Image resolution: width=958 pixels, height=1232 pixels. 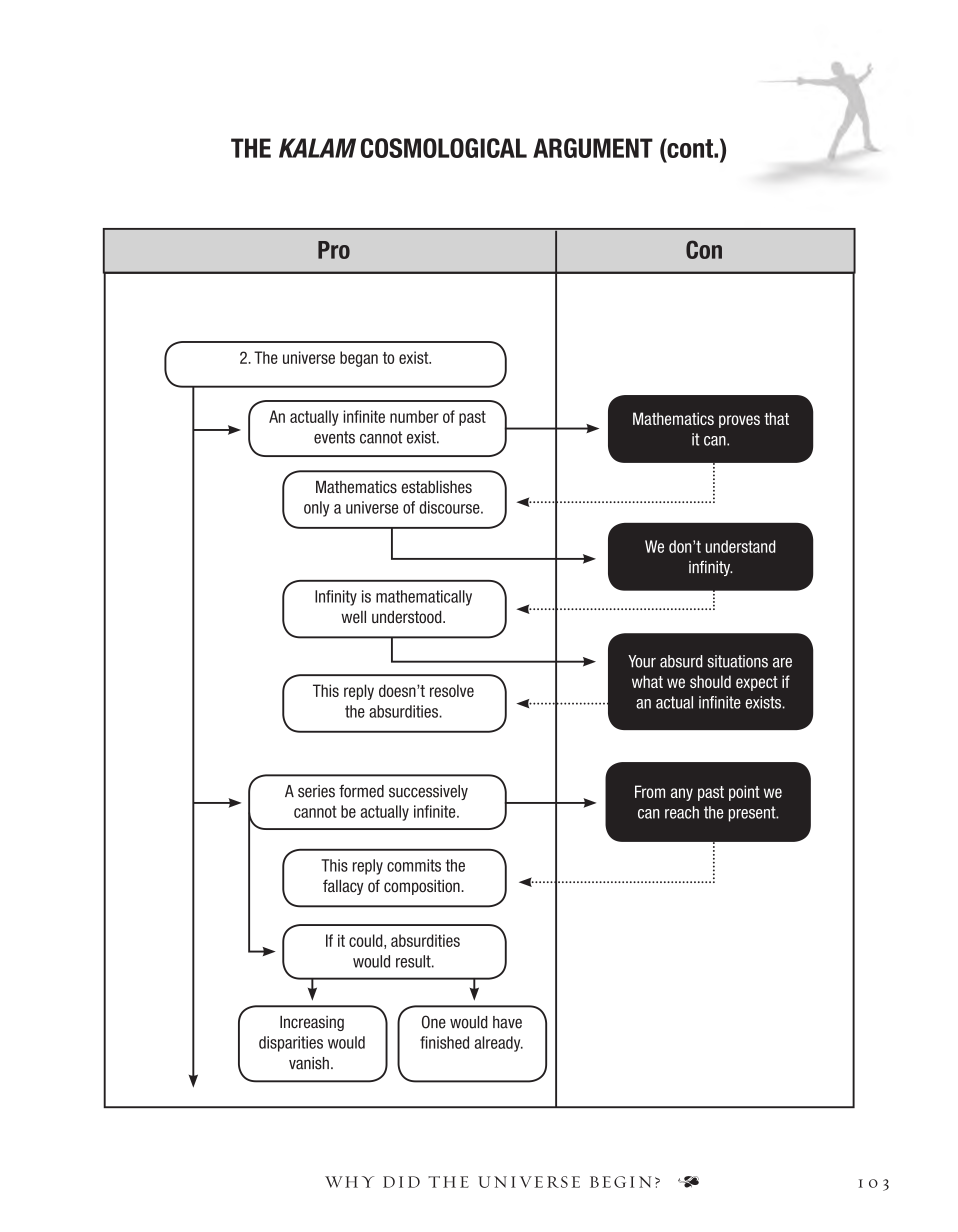 What do you see at coordinates (776, 418) in the document?
I see `that` at bounding box center [776, 418].
